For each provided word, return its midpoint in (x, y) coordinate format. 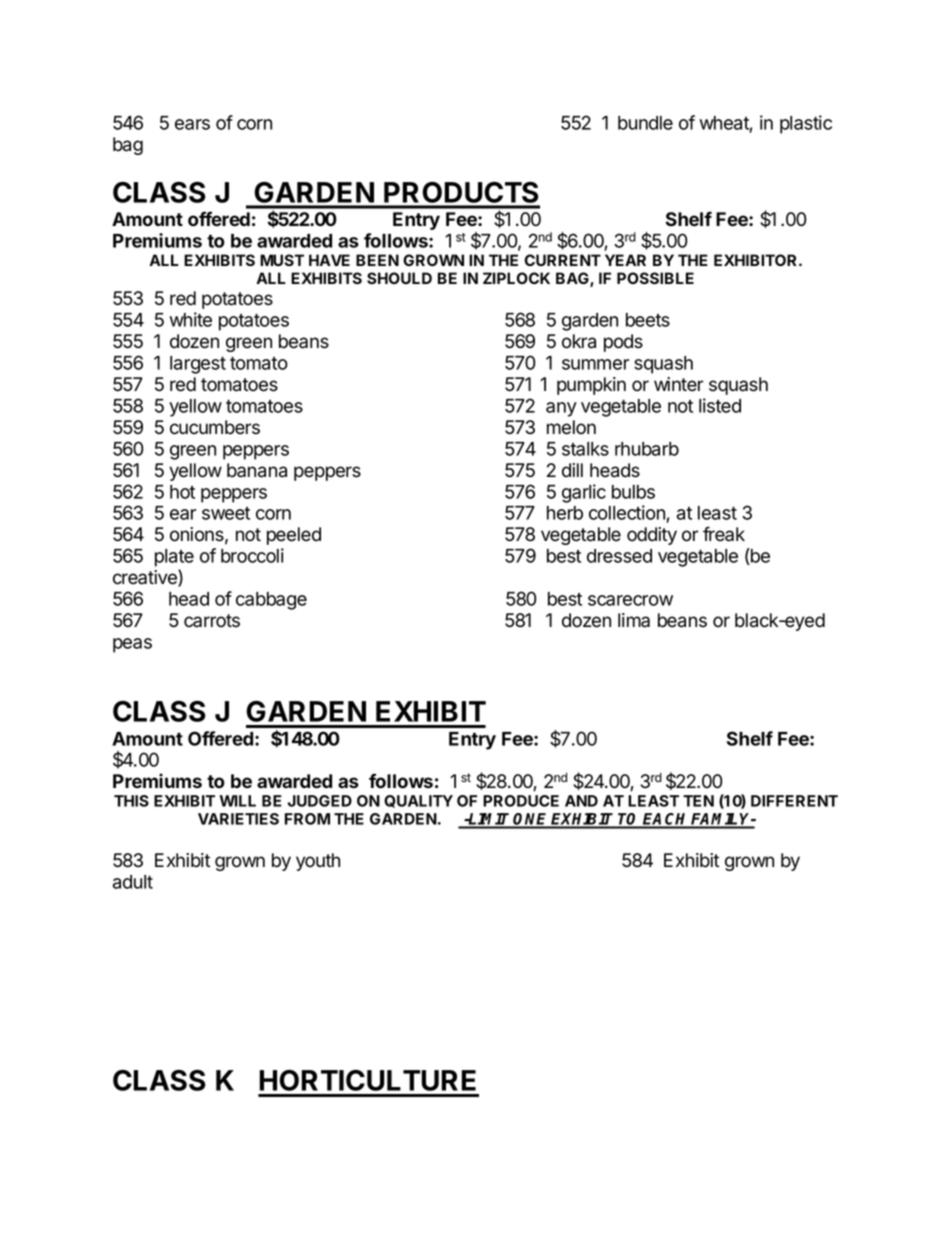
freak (724, 534)
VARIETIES (238, 819)
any (561, 409)
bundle (645, 123)
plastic (806, 124)
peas (132, 645)
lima (634, 620)
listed (720, 405)
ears (192, 124)
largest (198, 365)
